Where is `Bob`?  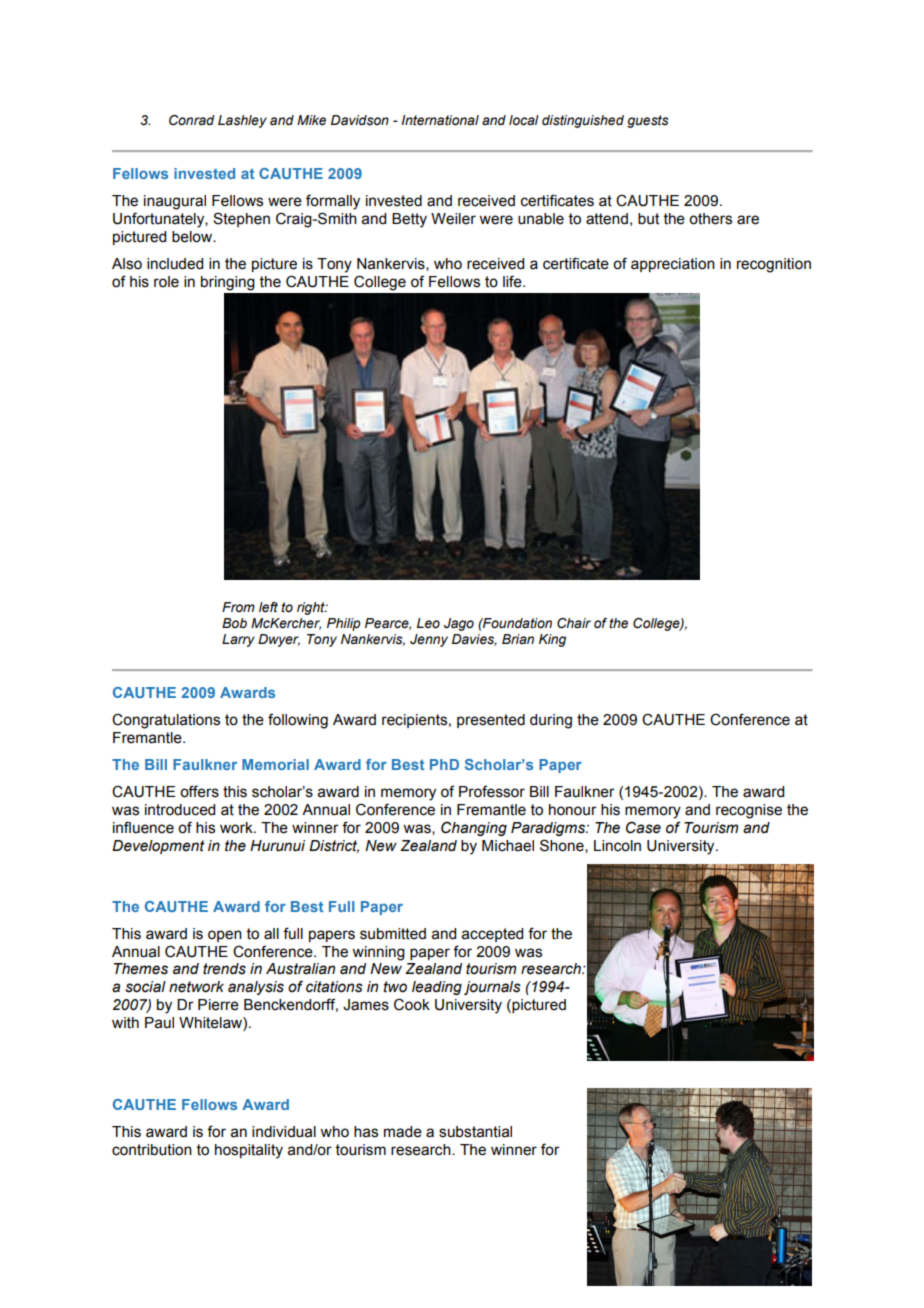 Bob is located at coordinates (234, 623).
